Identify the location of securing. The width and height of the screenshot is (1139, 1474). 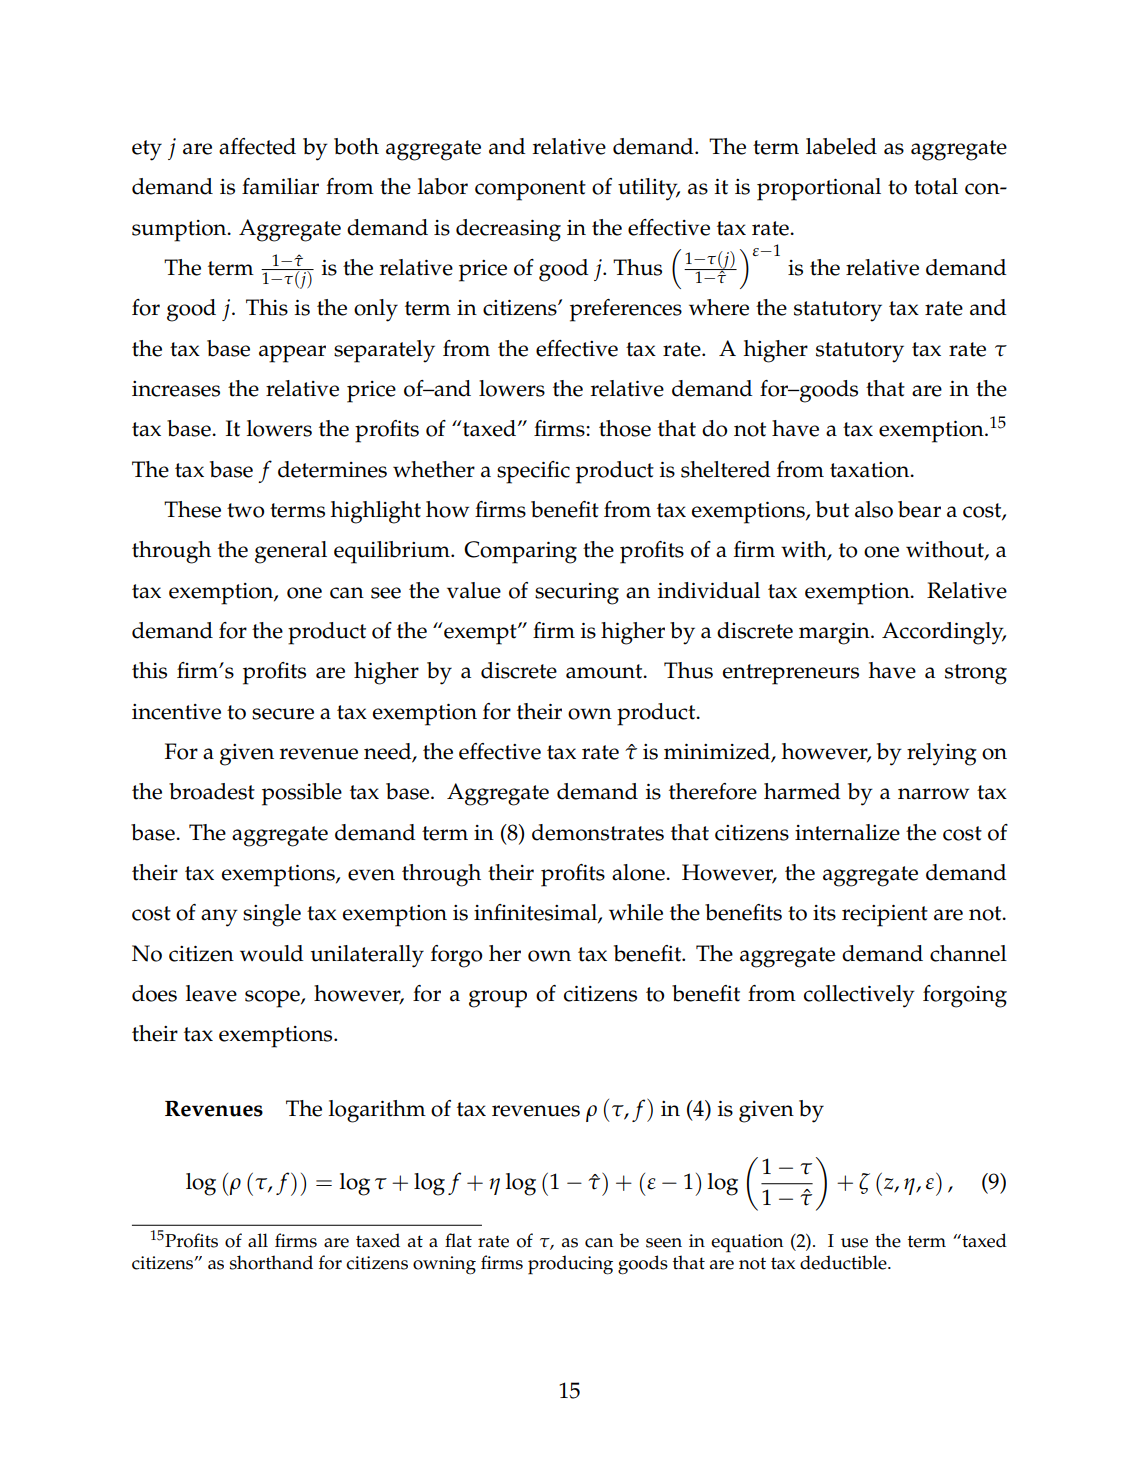
(577, 594).
